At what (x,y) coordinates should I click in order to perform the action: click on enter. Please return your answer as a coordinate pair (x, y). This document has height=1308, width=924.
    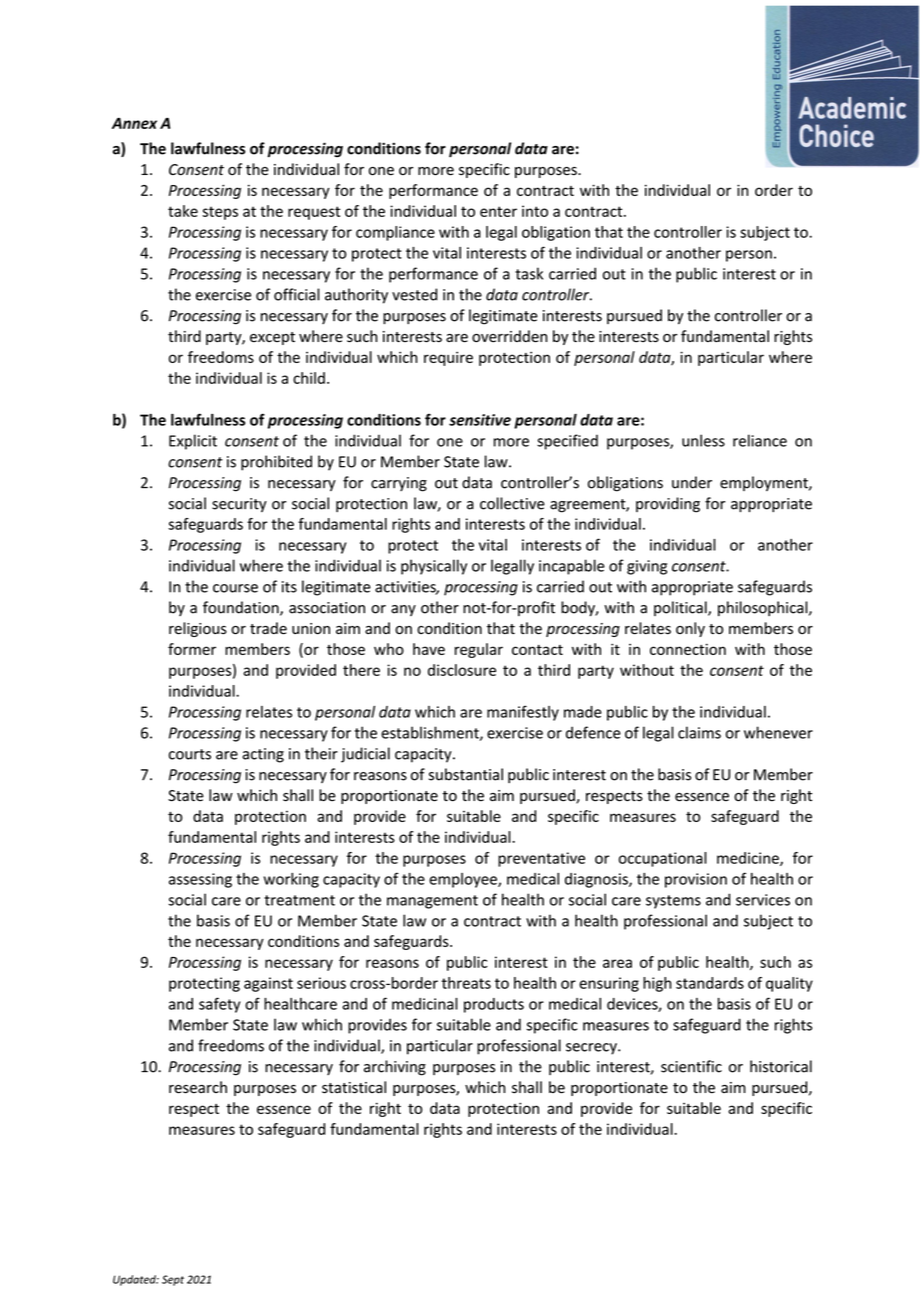
    Looking at the image, I should click on (498, 211).
